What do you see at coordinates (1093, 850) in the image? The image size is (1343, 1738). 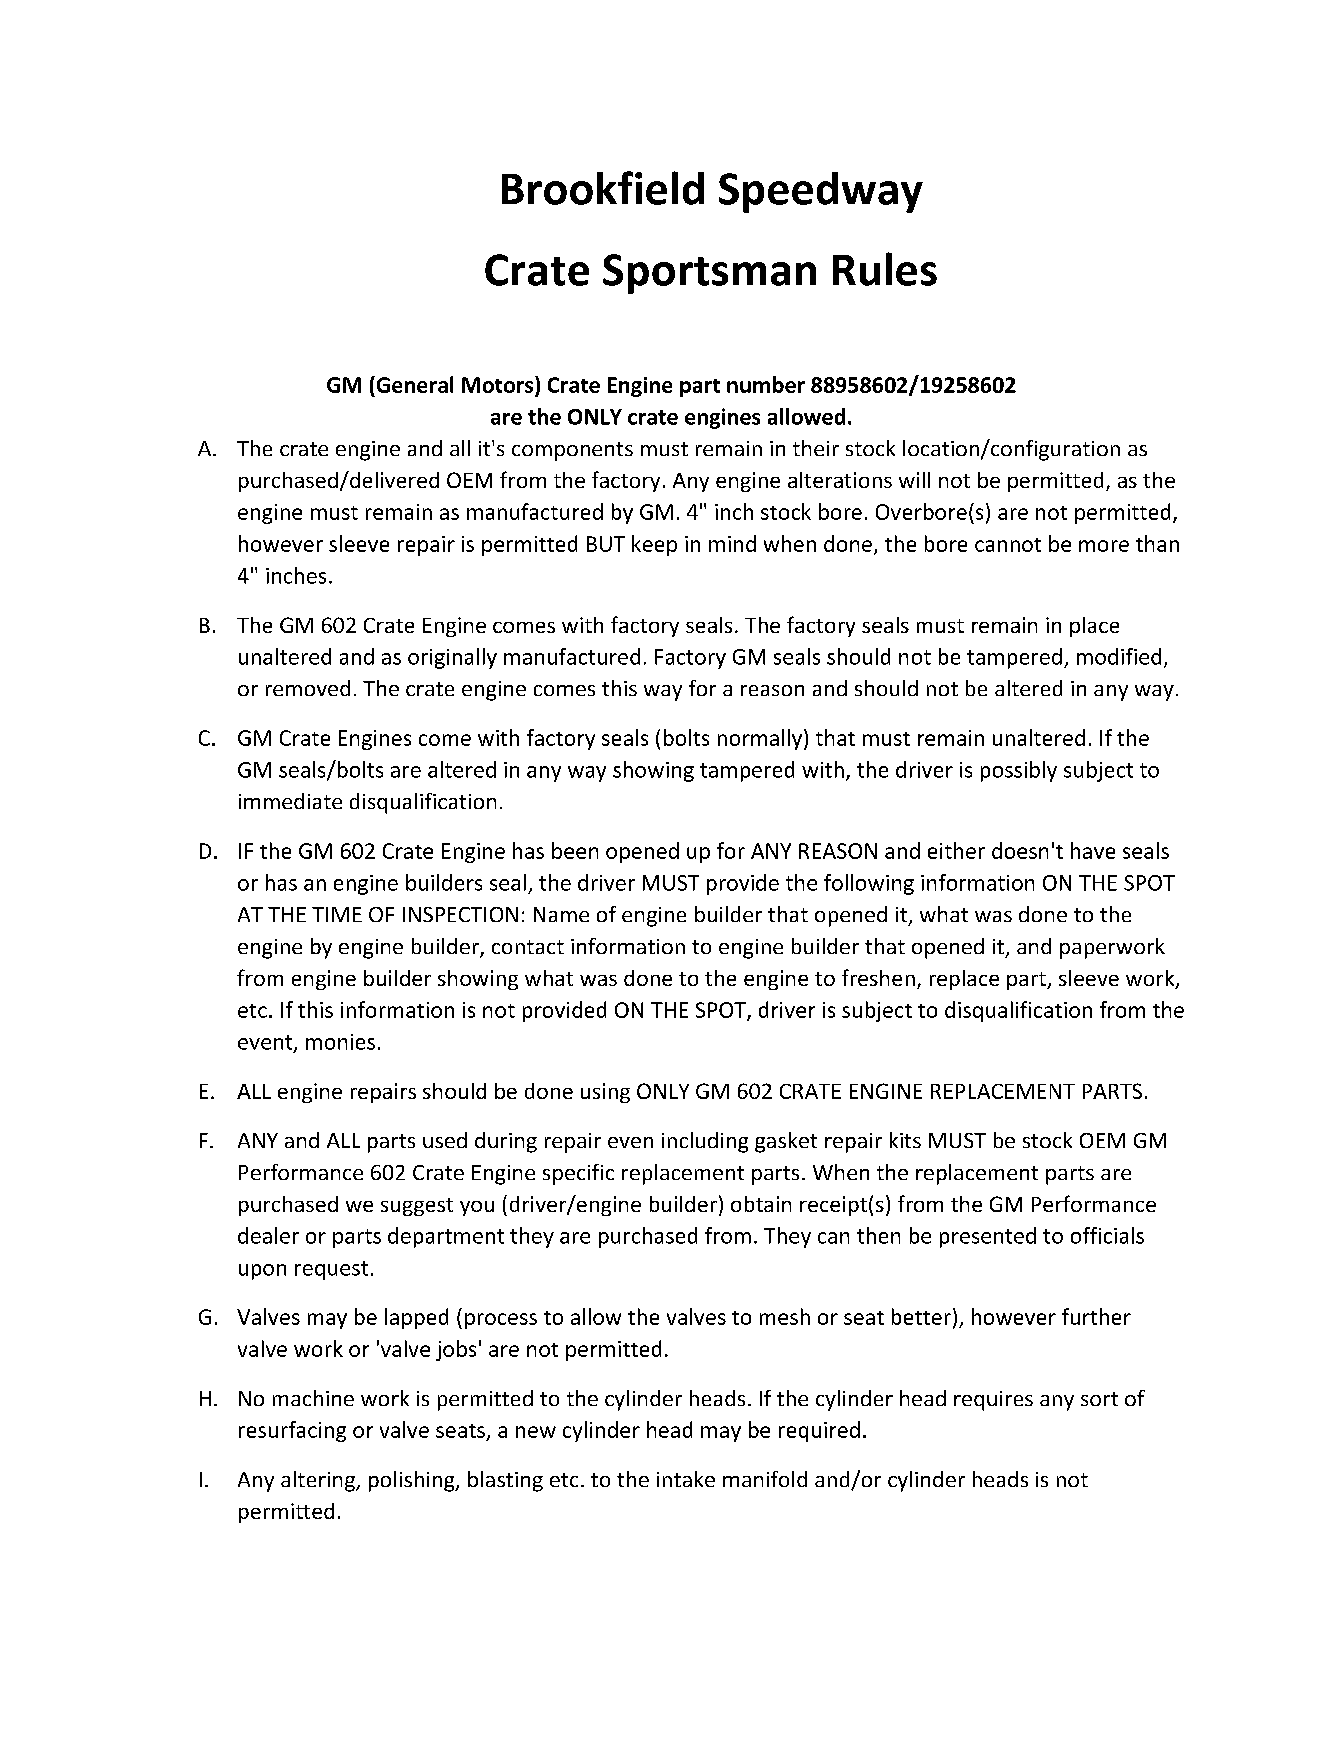 I see `have` at bounding box center [1093, 850].
